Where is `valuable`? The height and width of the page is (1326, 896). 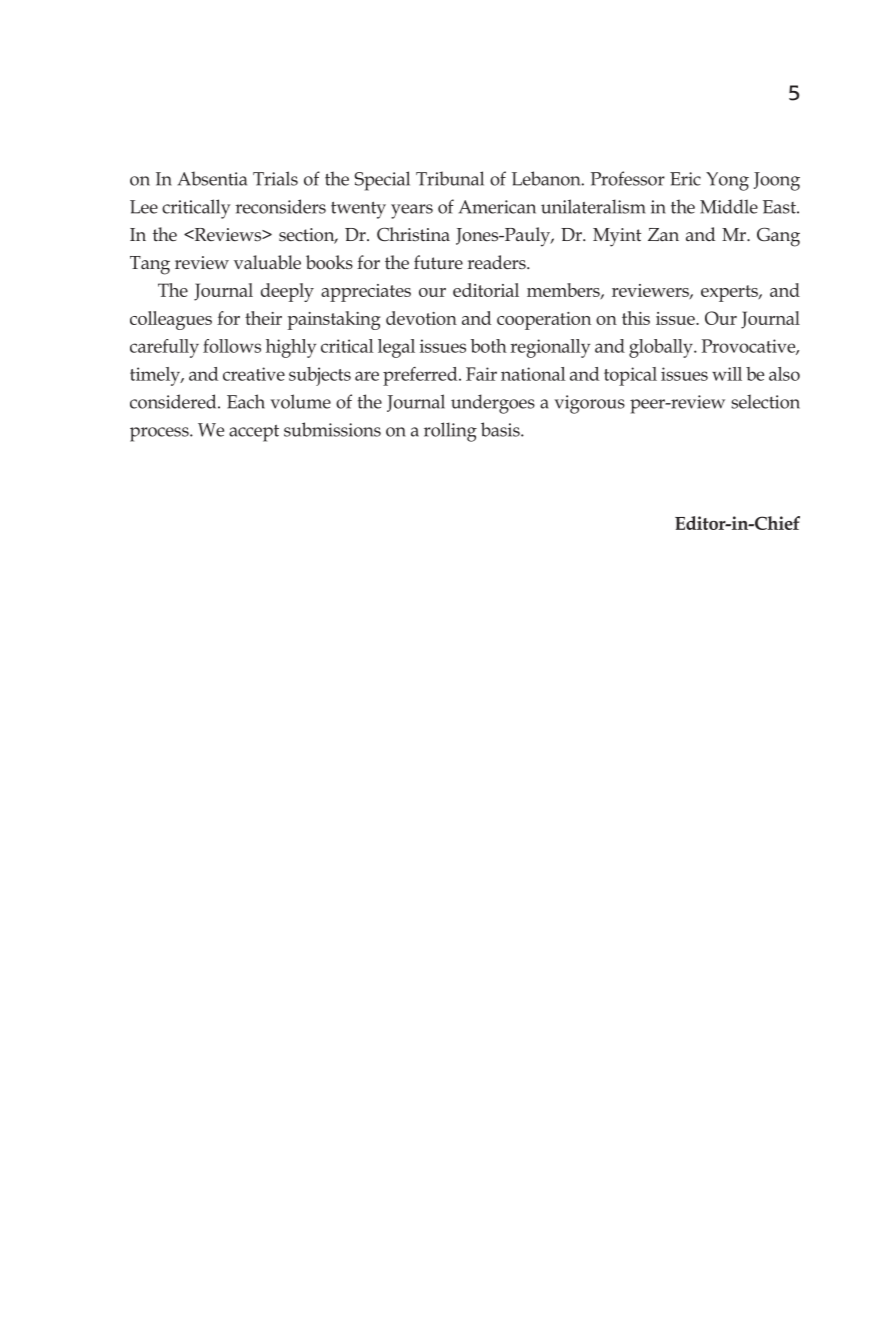
valuable is located at coordinates (267, 262).
